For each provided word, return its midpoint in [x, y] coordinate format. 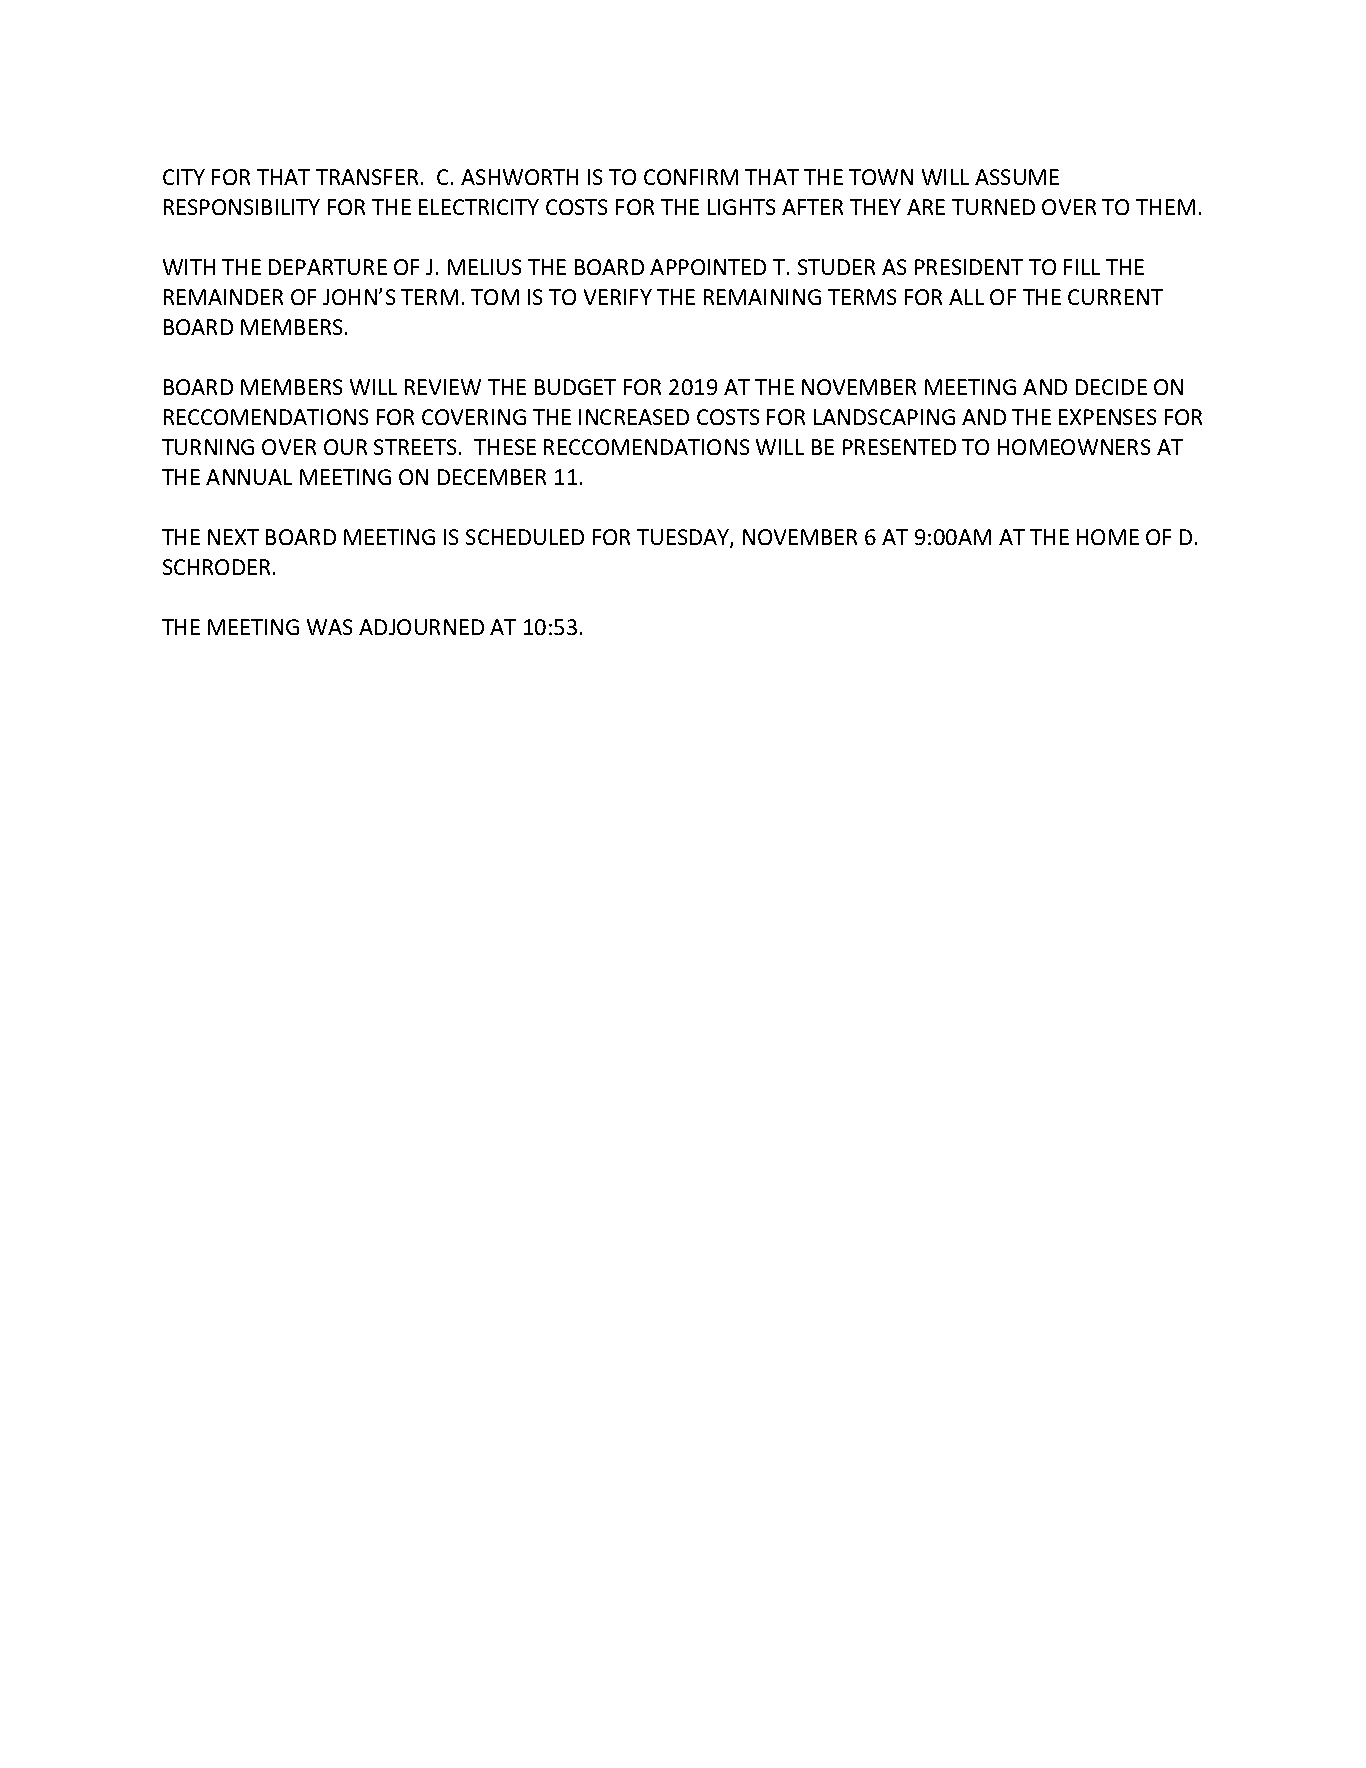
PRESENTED [899, 447]
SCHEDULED [525, 537]
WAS [329, 627]
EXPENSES [1107, 417]
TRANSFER [367, 177]
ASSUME [1017, 177]
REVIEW [443, 387]
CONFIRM [691, 177]
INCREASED [634, 417]
